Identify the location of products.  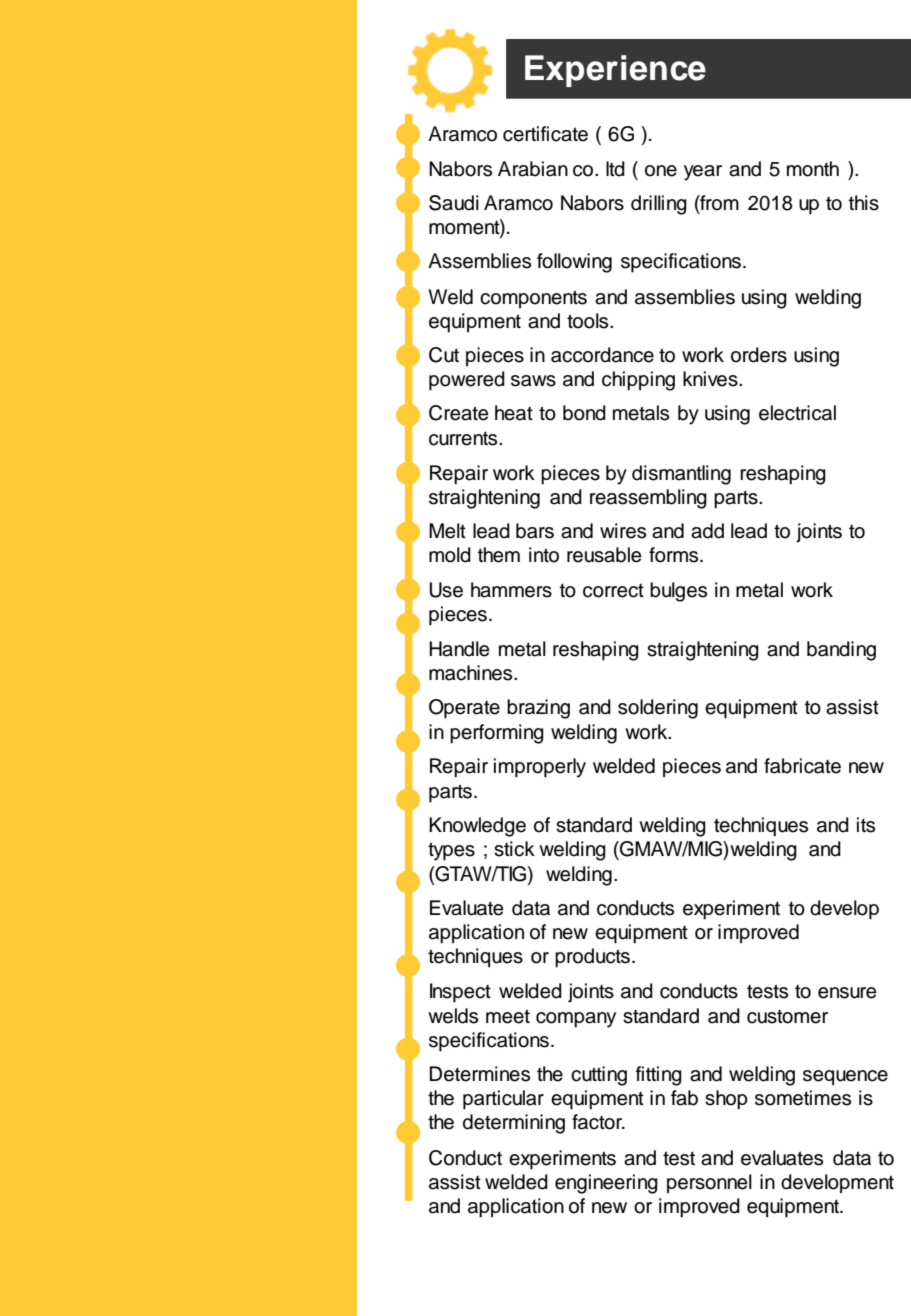
(592, 958).
